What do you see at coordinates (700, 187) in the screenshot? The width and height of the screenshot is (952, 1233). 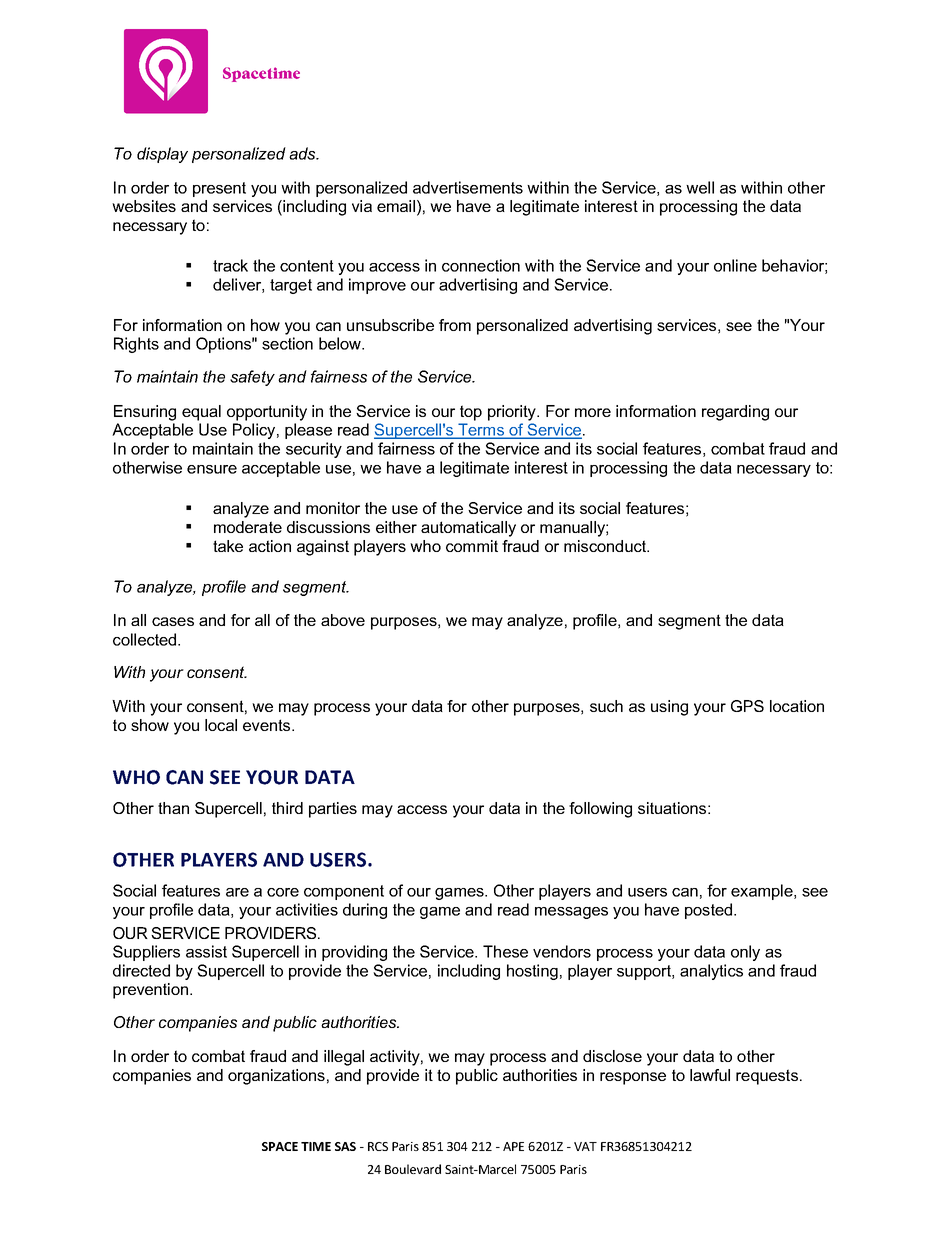 I see `well` at bounding box center [700, 187].
